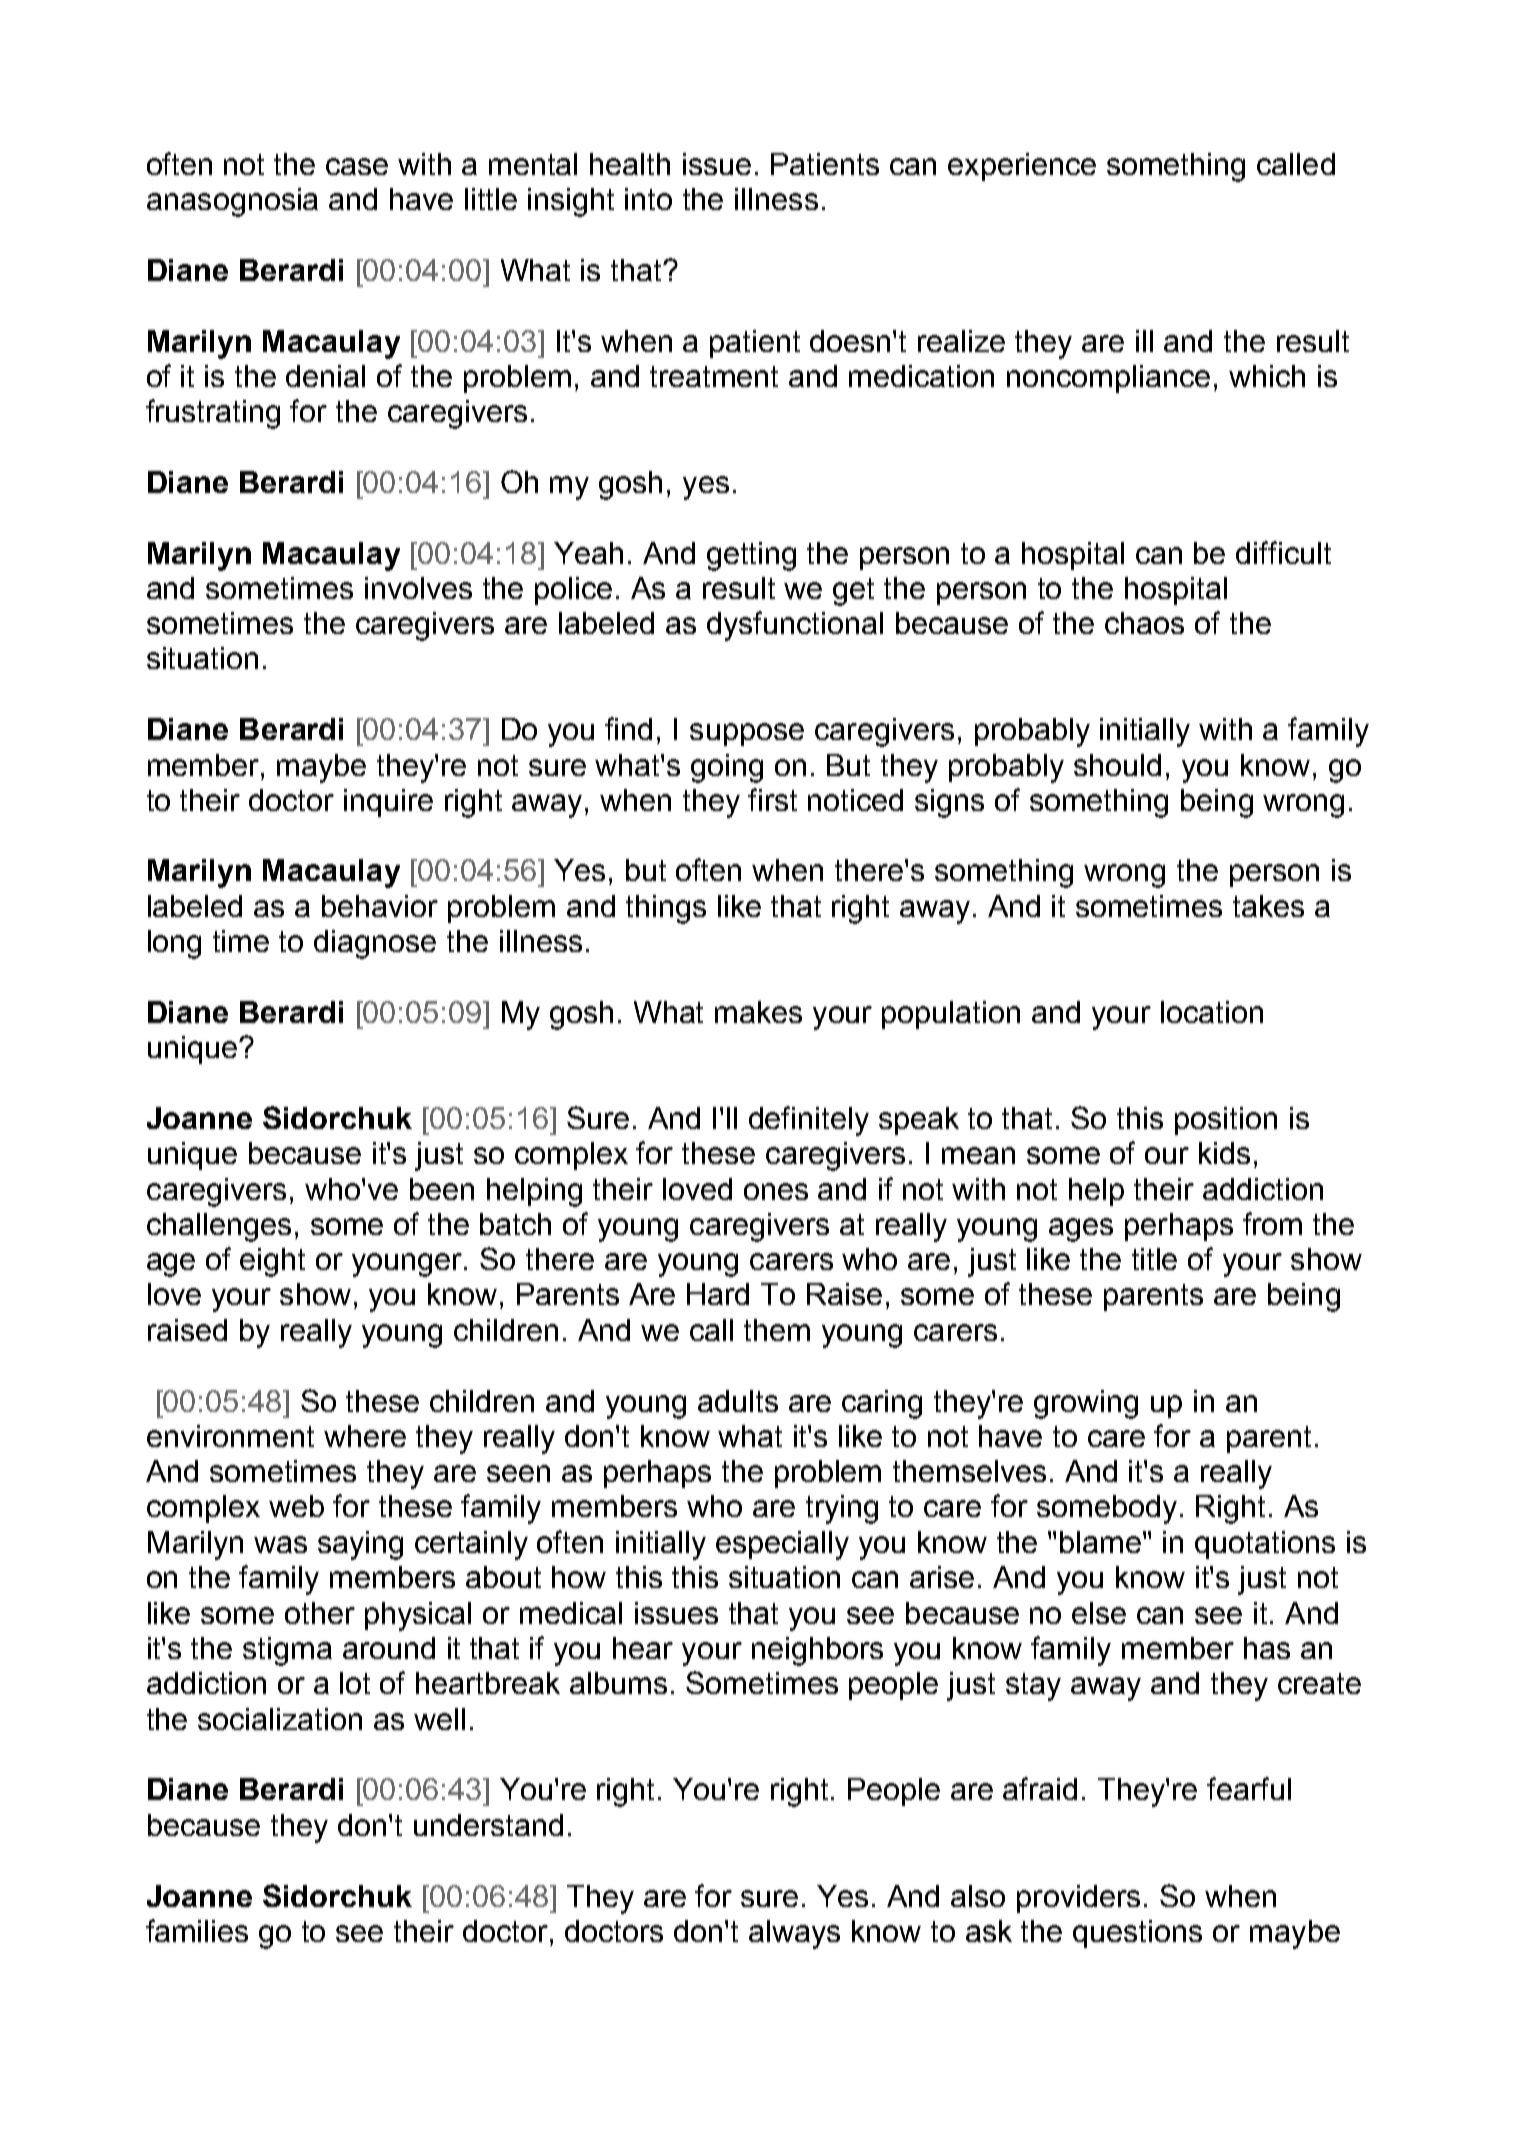 The width and height of the image is (1524, 2156). Describe the element at coordinates (357, 166) in the image. I see `case` at that location.
